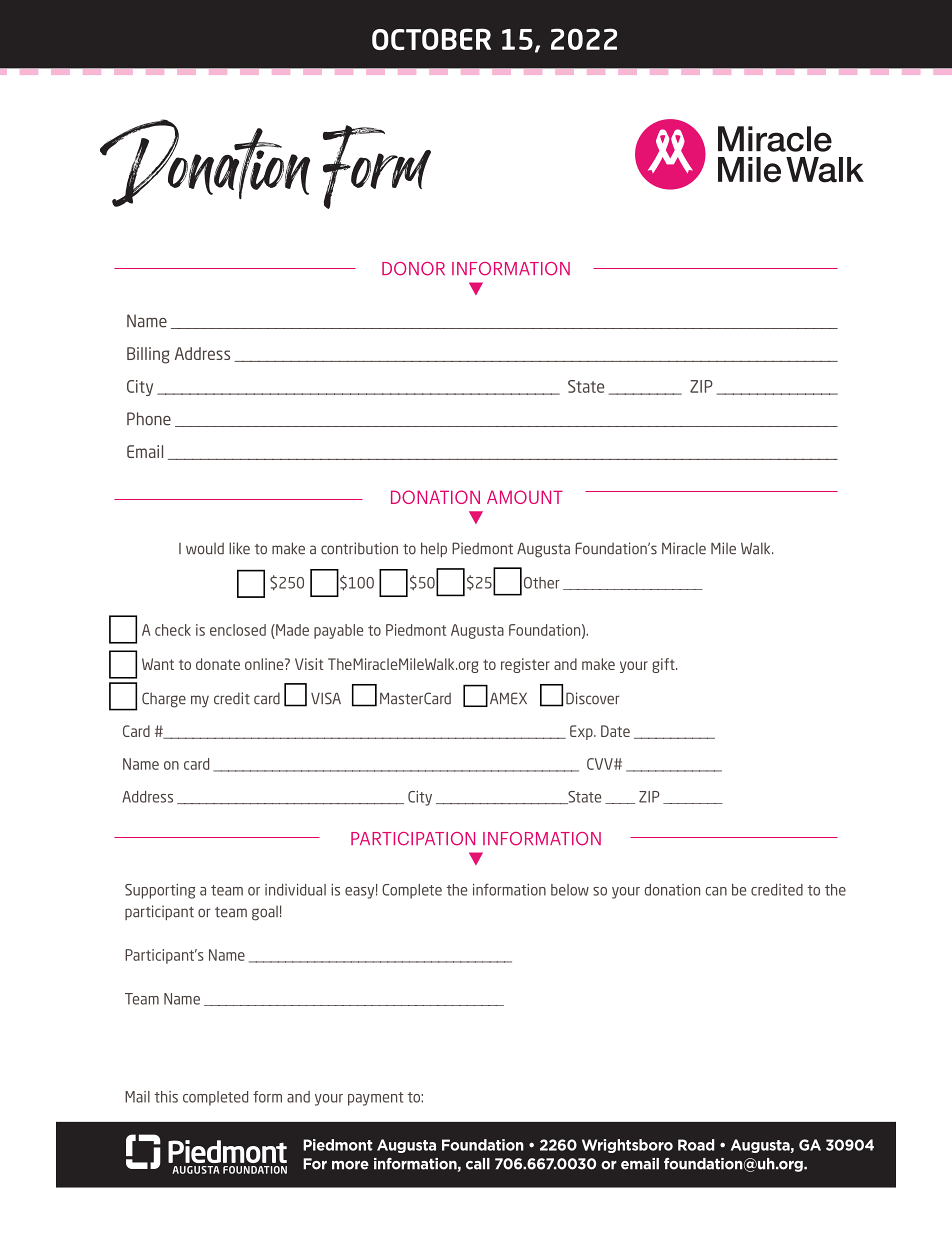  Describe the element at coordinates (434, 549) in the screenshot. I see `help` at that location.
